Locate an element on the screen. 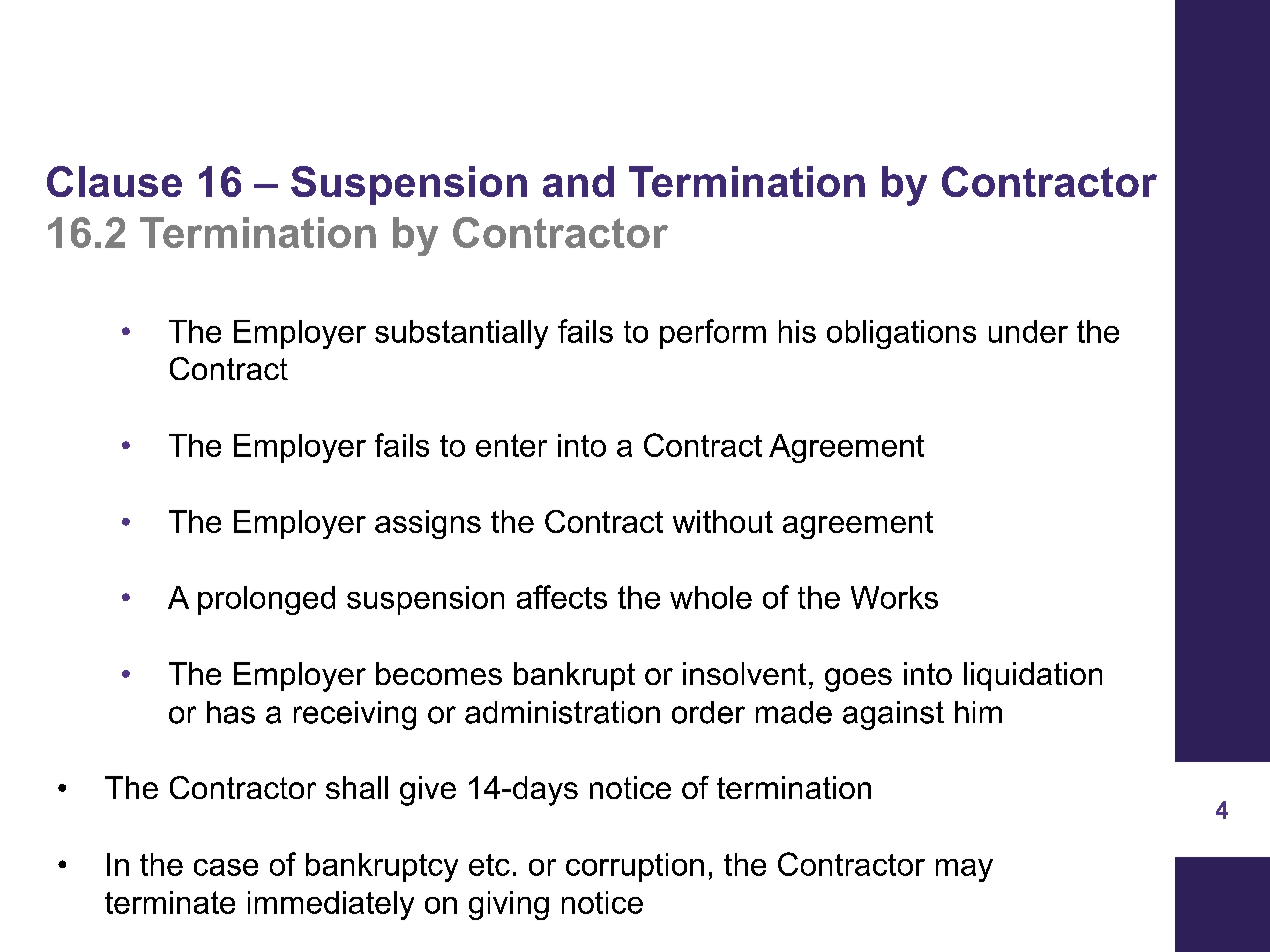 This screenshot has height=952, width=1270. case is located at coordinates (226, 867).
